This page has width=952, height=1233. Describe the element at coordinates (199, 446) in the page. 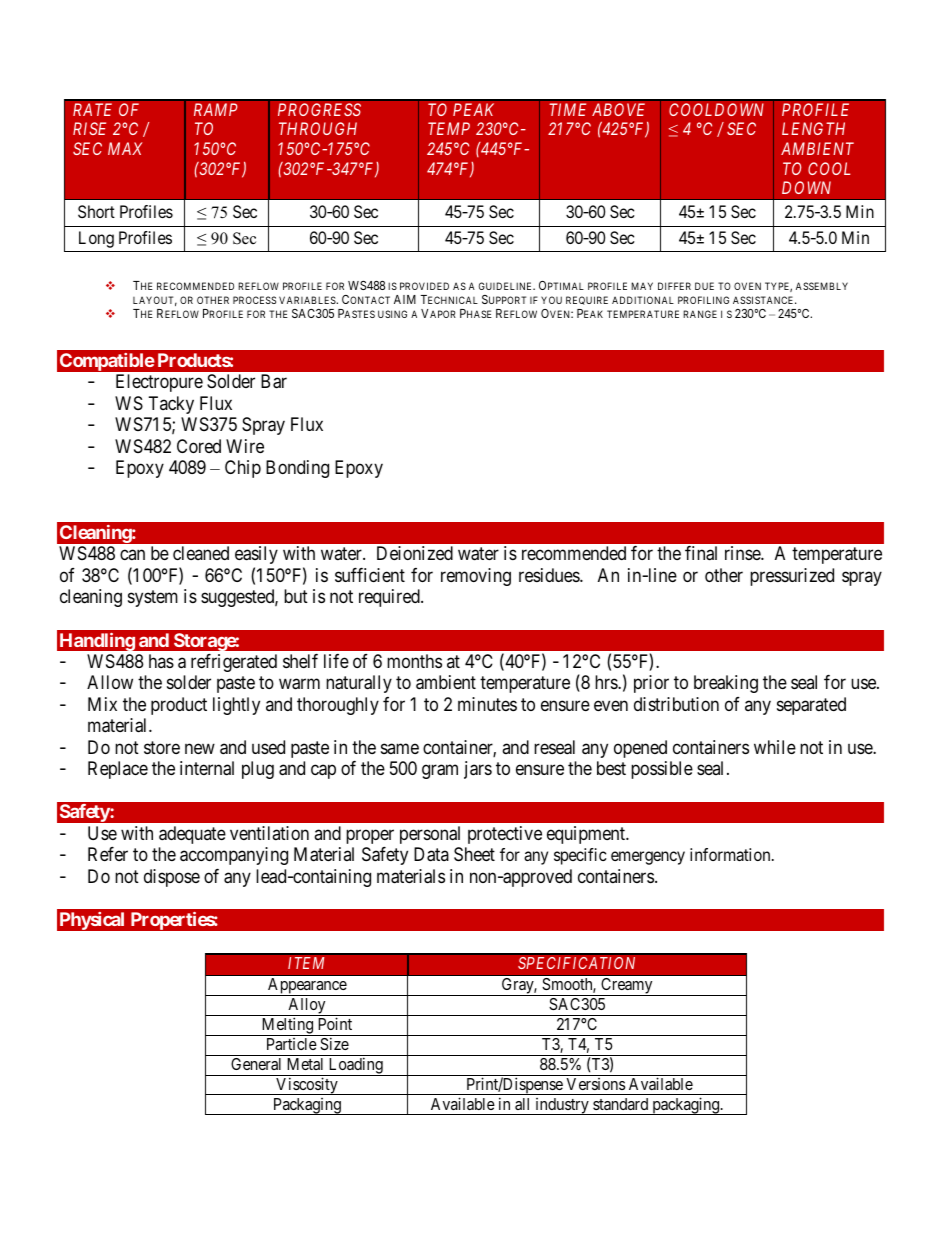

I see `Cored` at that location.
